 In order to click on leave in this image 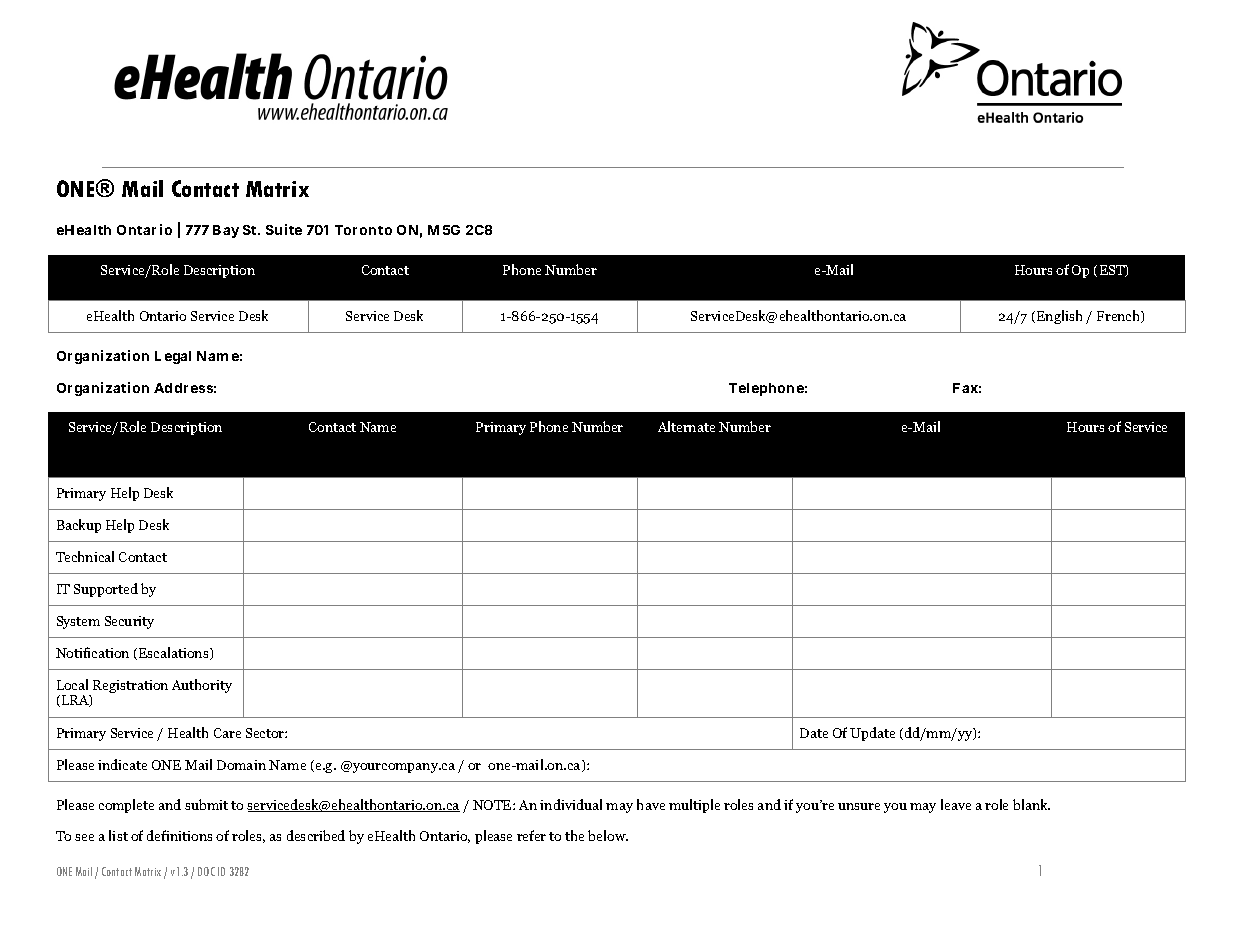, I will do `click(956, 804)`.
